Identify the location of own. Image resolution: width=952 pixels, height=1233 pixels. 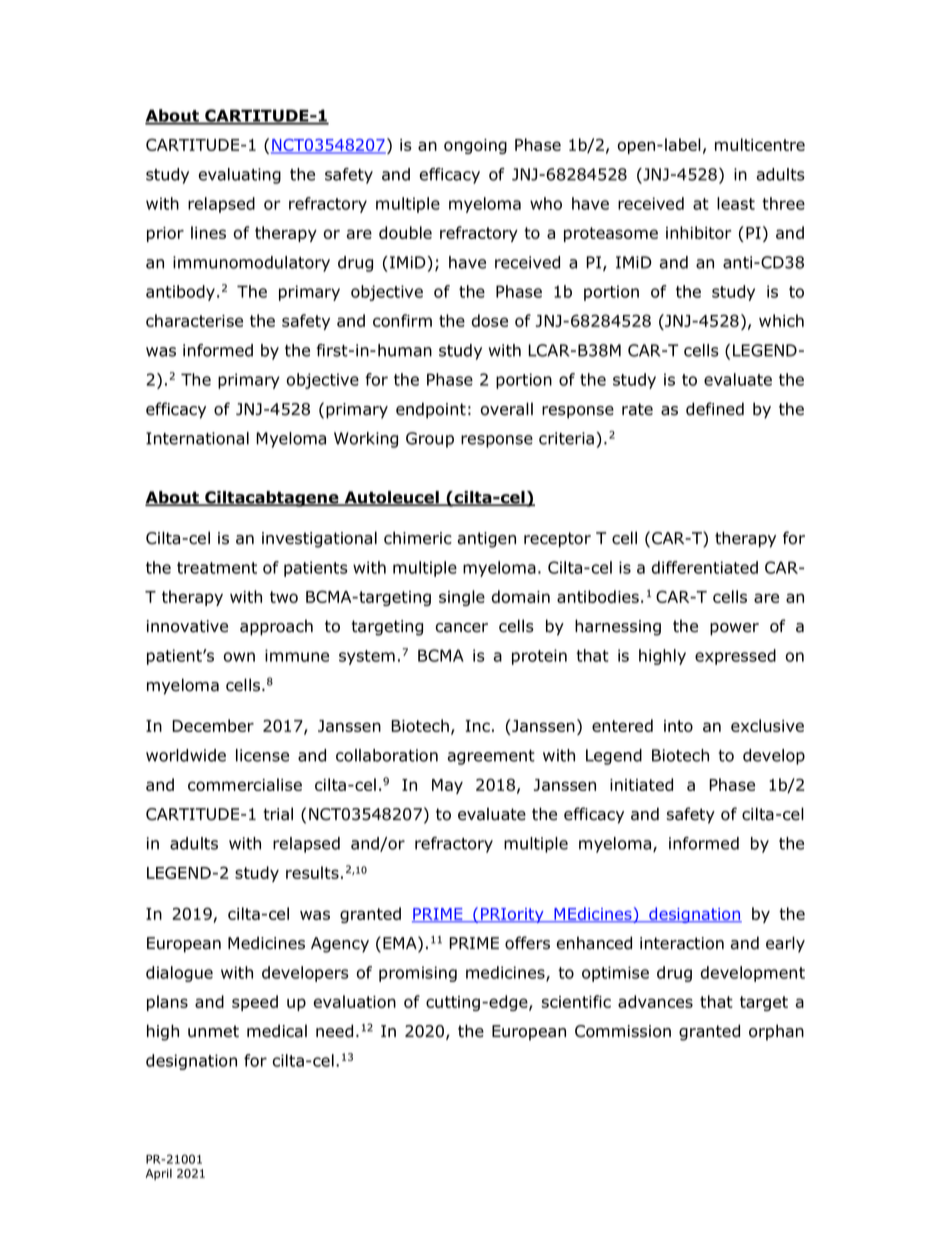
(239, 657).
